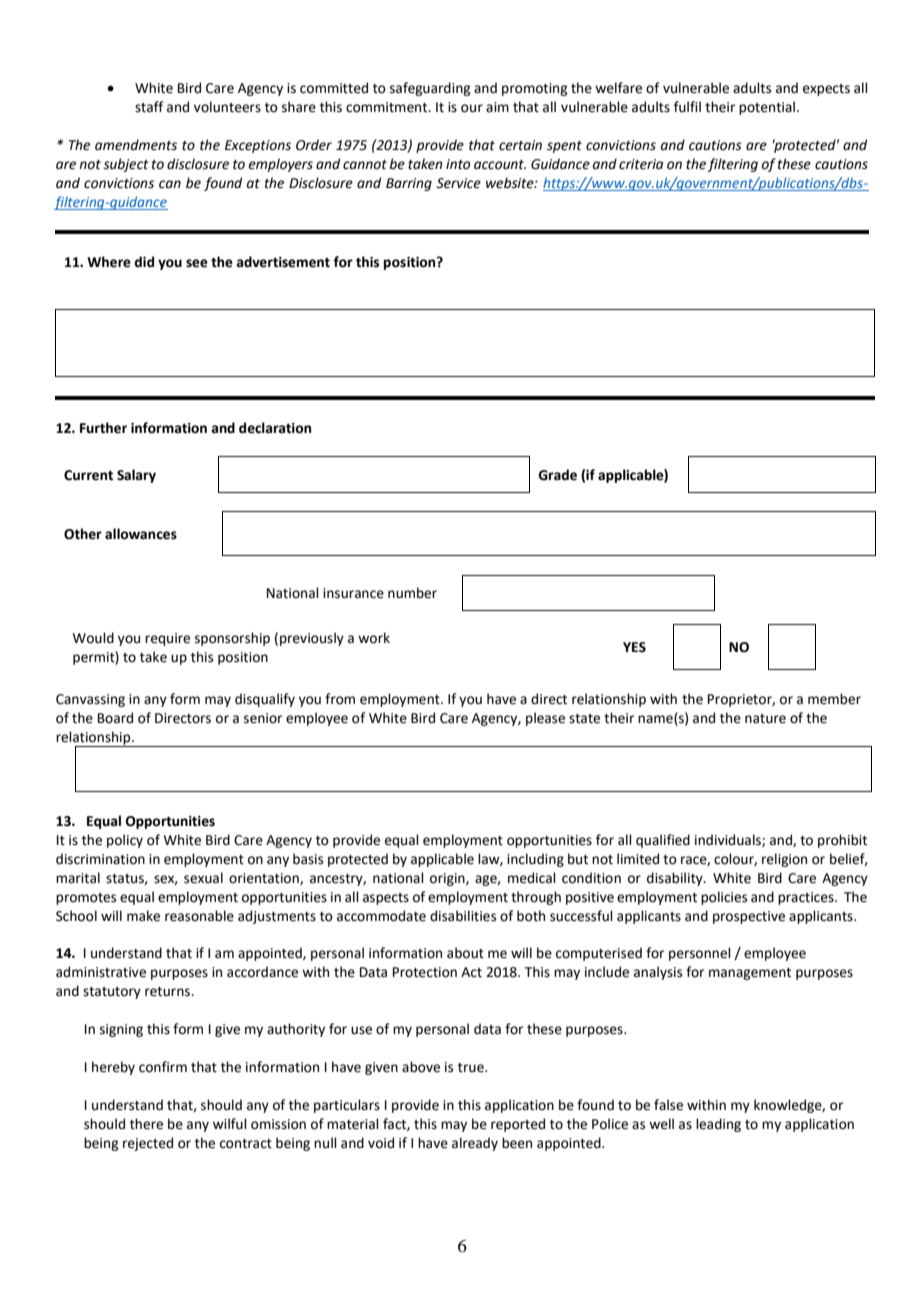 The height and width of the screenshot is (1308, 924). Describe the element at coordinates (497, 107) in the screenshot. I see `aim` at that location.
